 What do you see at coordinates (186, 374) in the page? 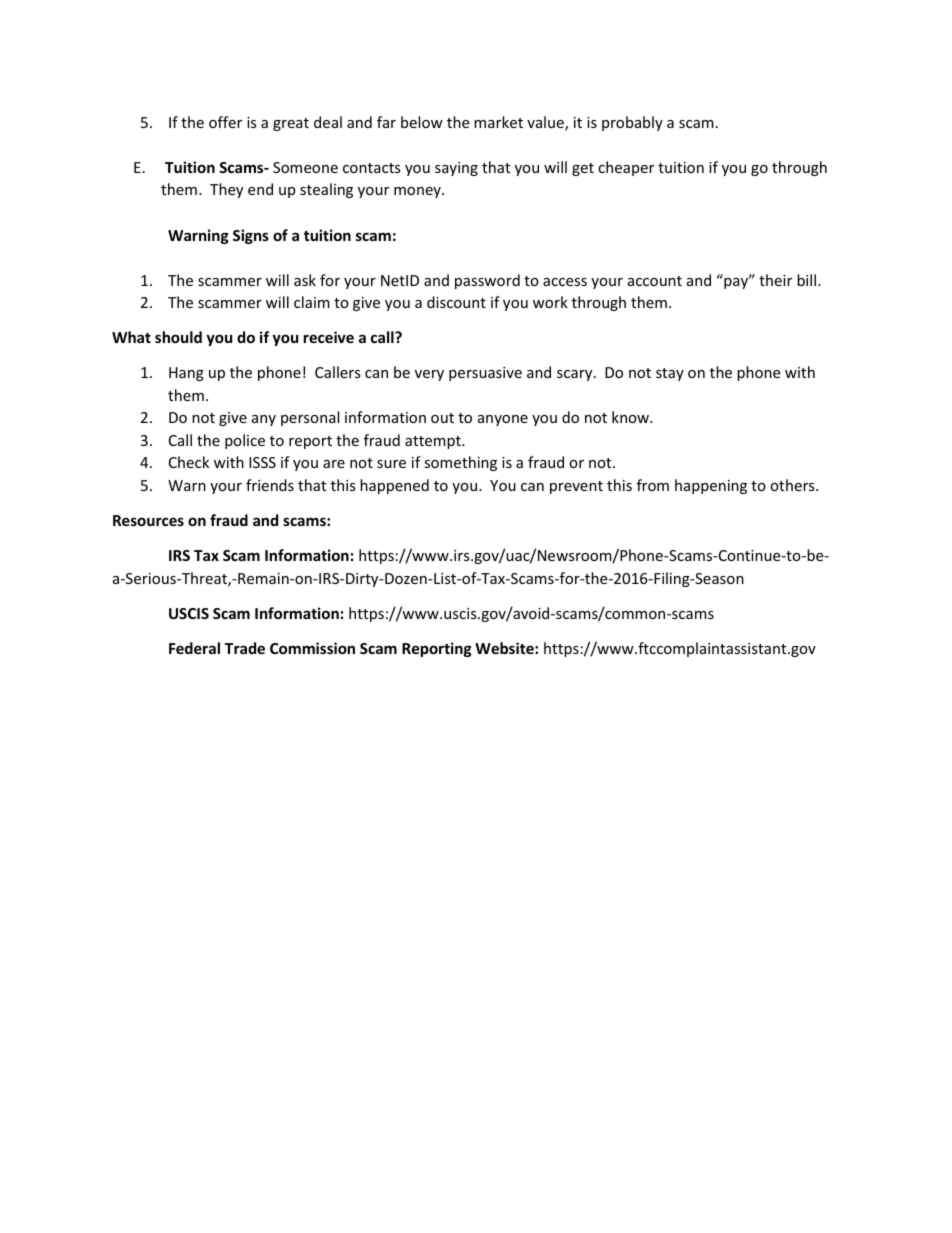
I see `Hang` at bounding box center [186, 374].
